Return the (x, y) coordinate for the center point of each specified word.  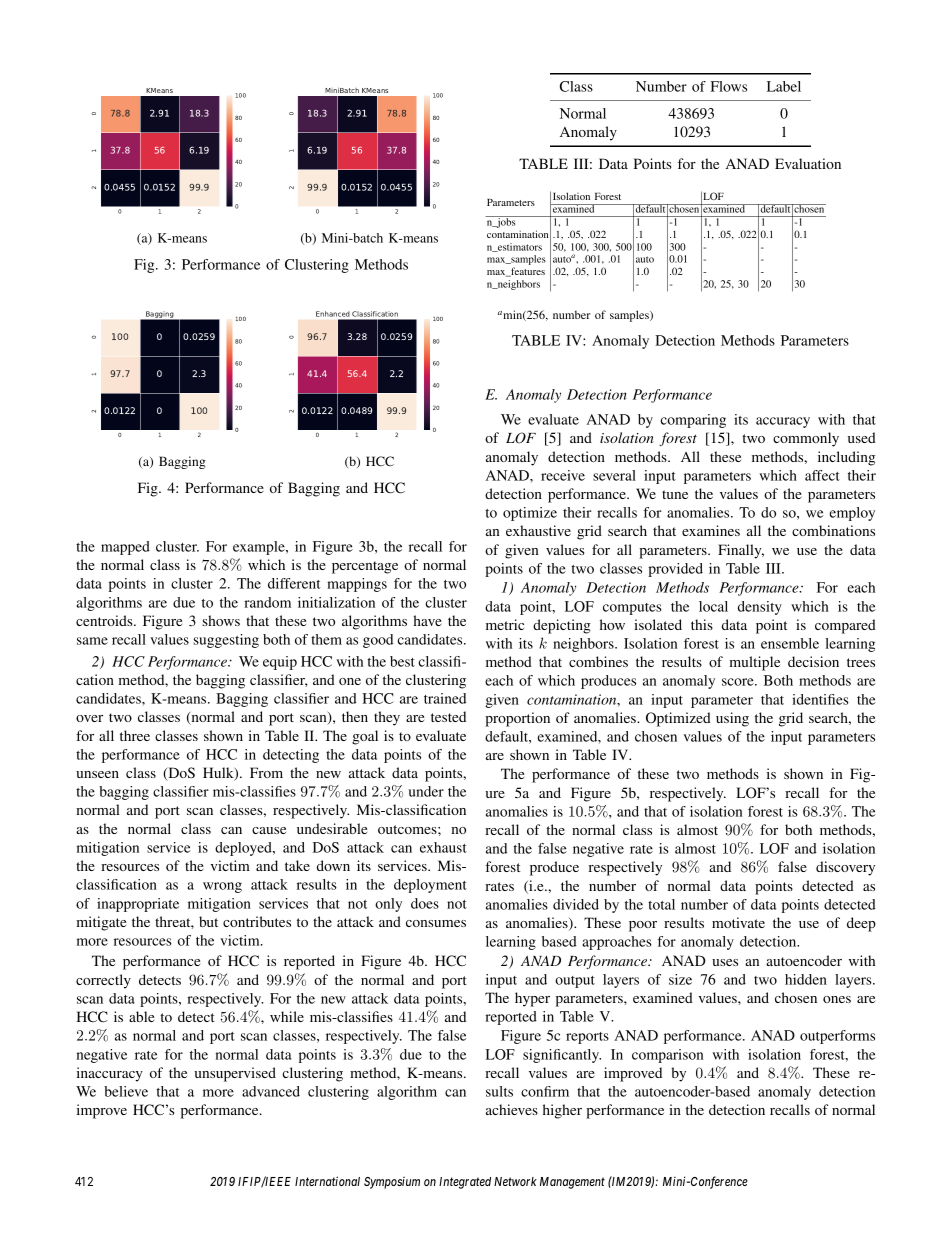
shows (221, 620)
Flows (729, 86)
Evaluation (808, 163)
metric (505, 624)
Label (784, 86)
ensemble (790, 643)
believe (126, 1091)
